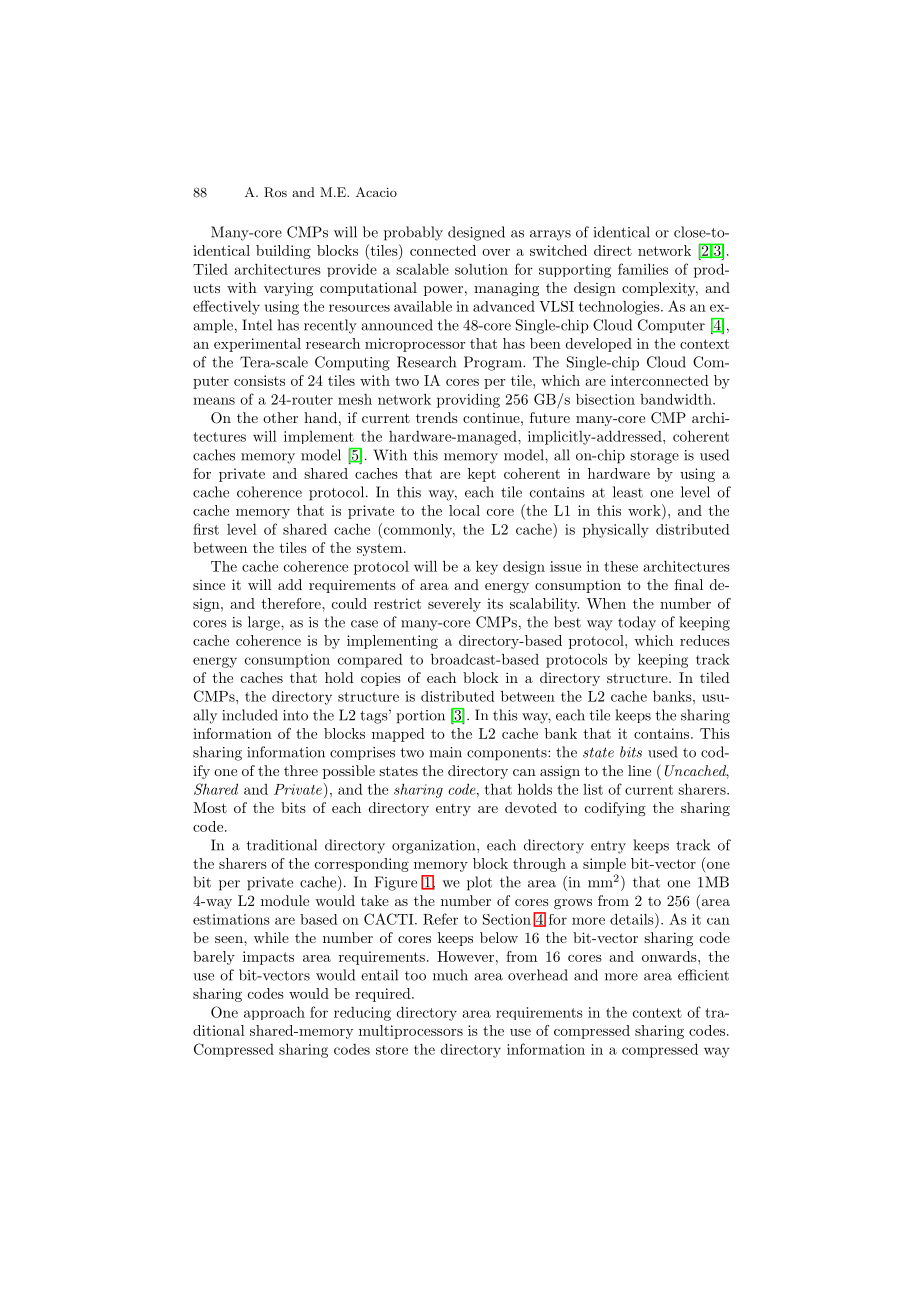  Describe the element at coordinates (413, 233) in the page. I see `probably` at that location.
